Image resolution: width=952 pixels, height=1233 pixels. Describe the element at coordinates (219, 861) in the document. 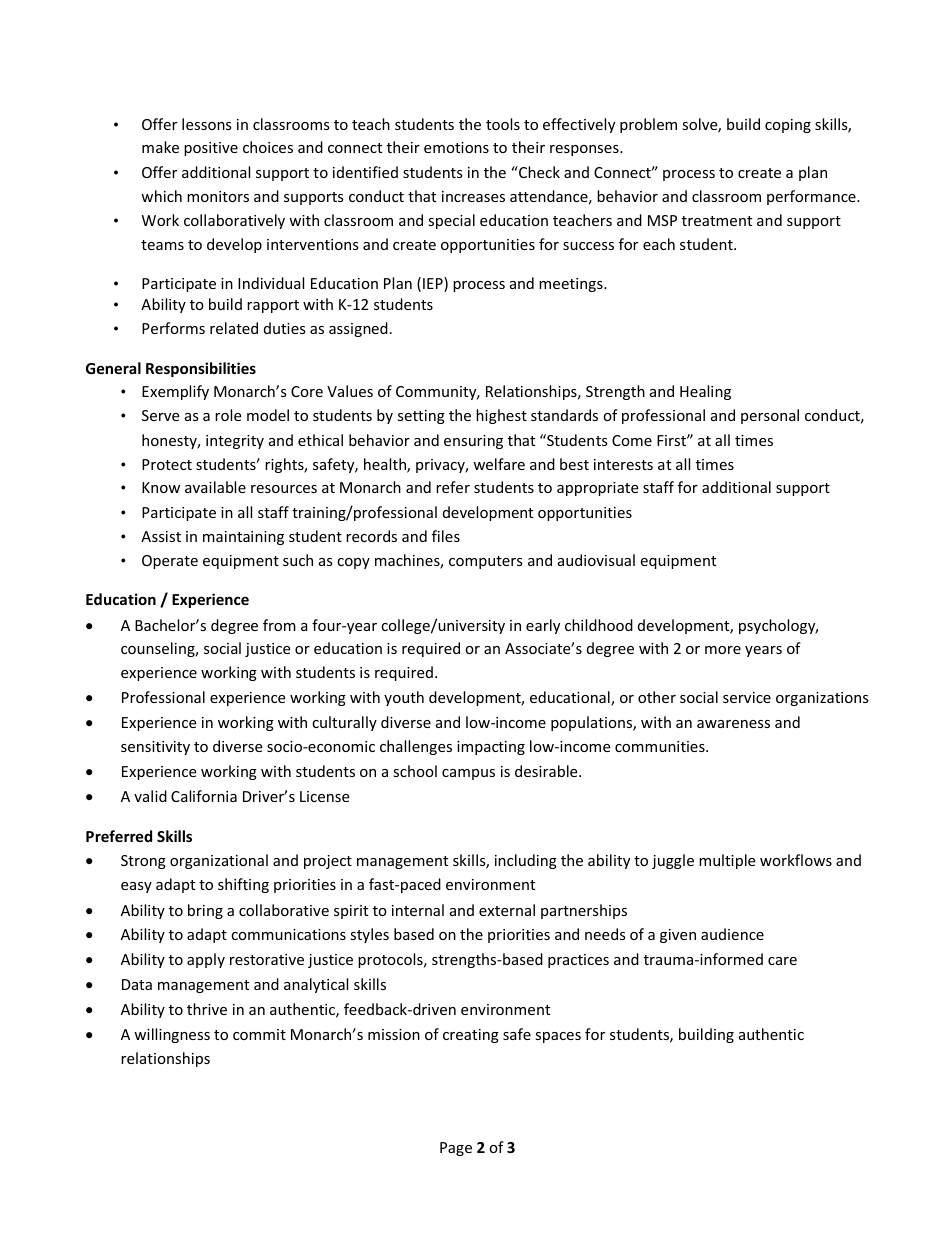

I see `organizational` at that location.
